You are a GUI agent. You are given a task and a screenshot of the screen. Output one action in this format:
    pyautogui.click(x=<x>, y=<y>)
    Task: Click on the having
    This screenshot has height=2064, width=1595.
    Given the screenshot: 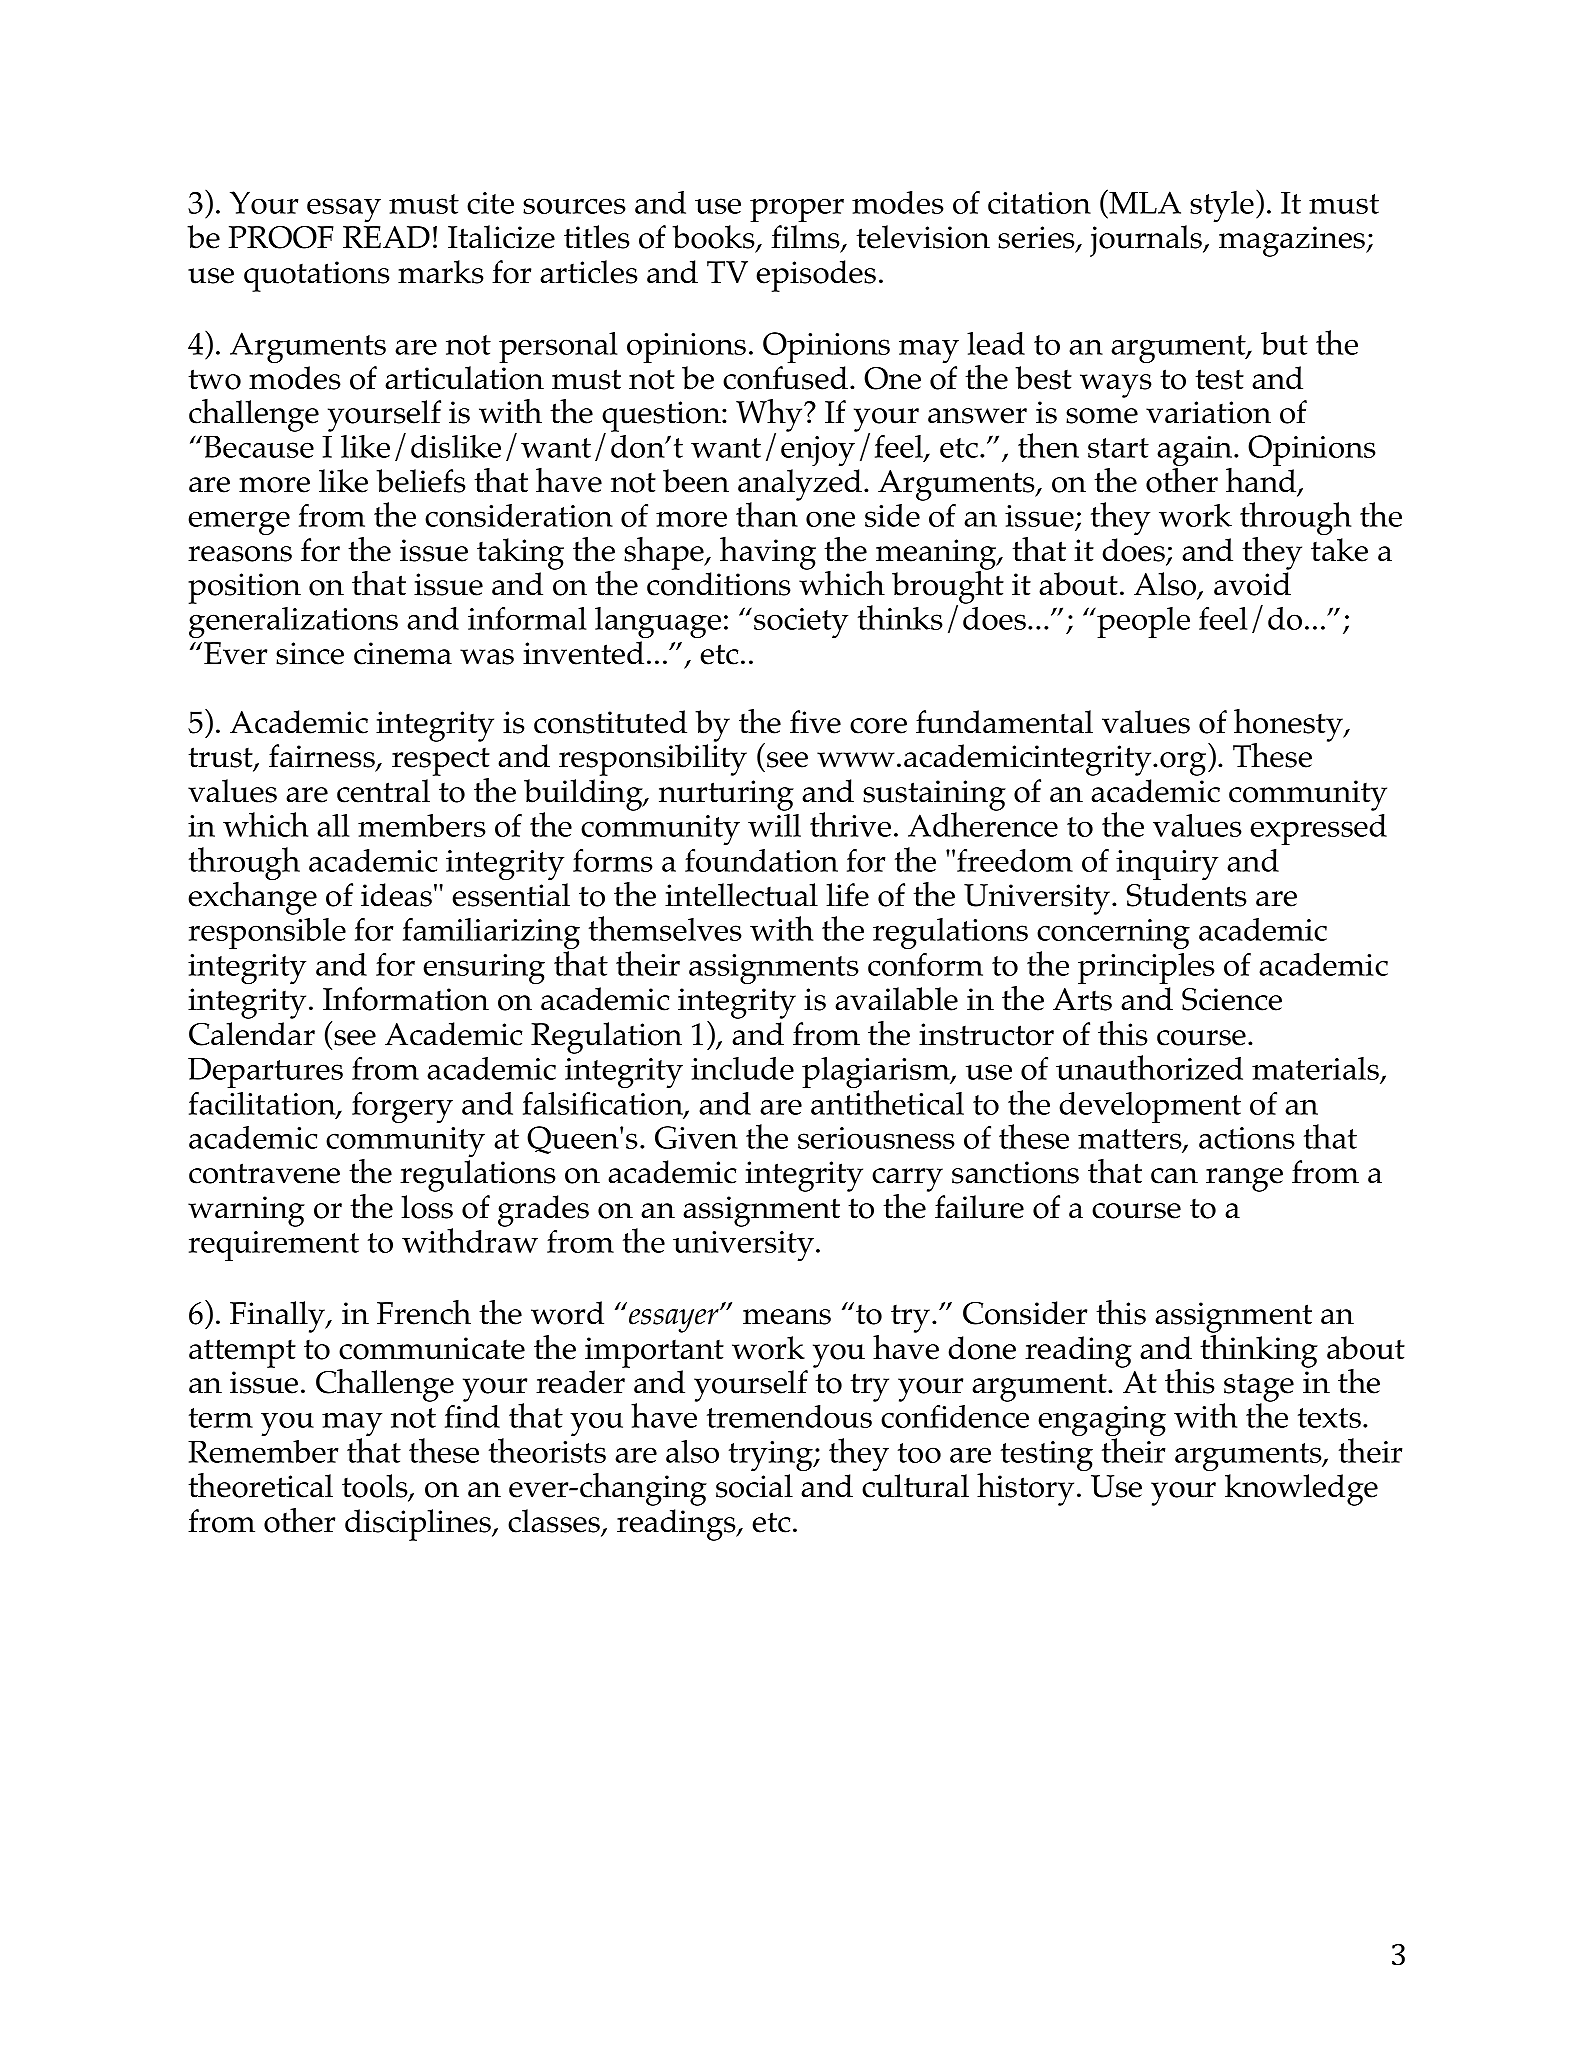 What is the action you would take?
    pyautogui.click(x=768, y=553)
